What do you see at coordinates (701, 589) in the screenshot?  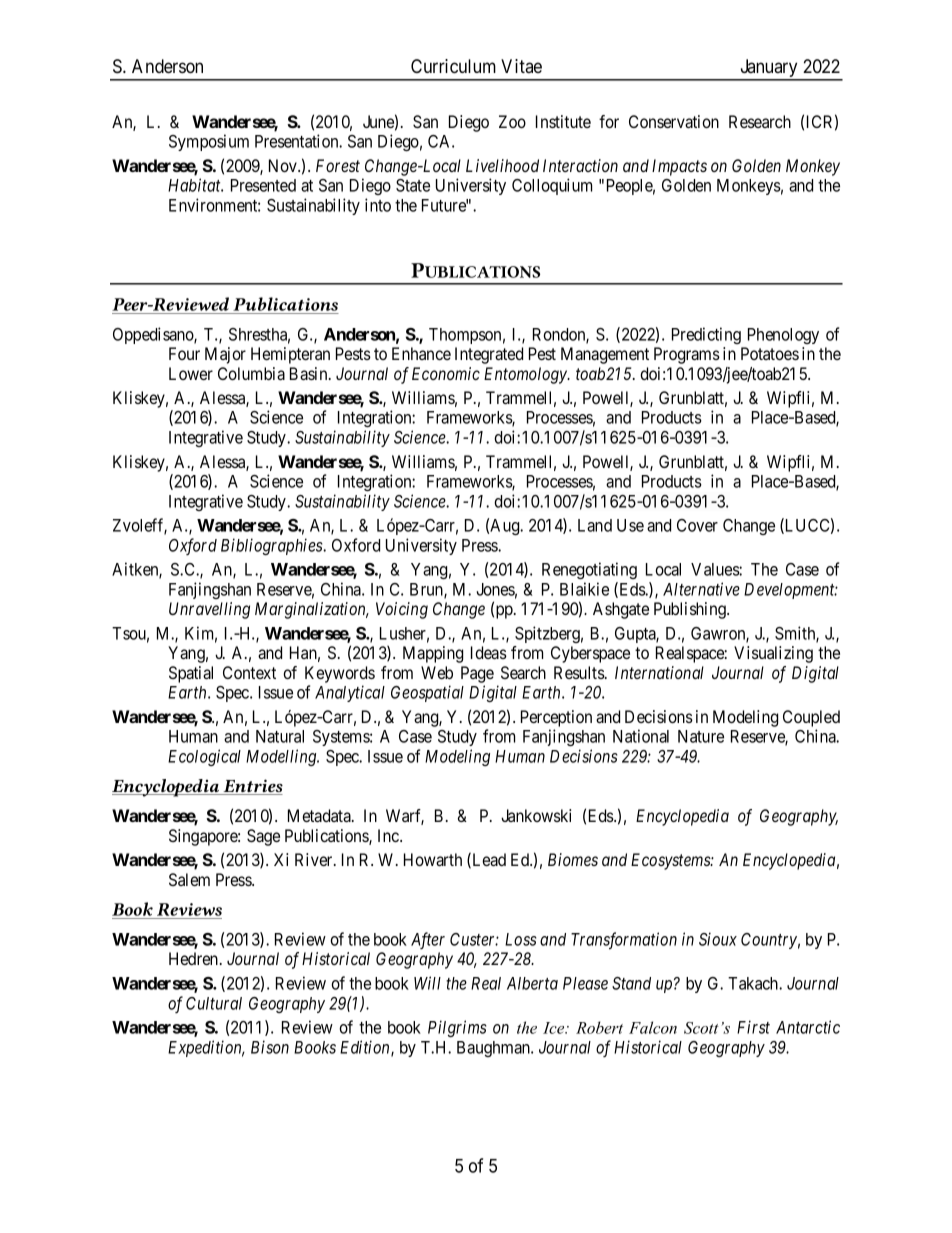 I see `Alternative` at bounding box center [701, 589].
